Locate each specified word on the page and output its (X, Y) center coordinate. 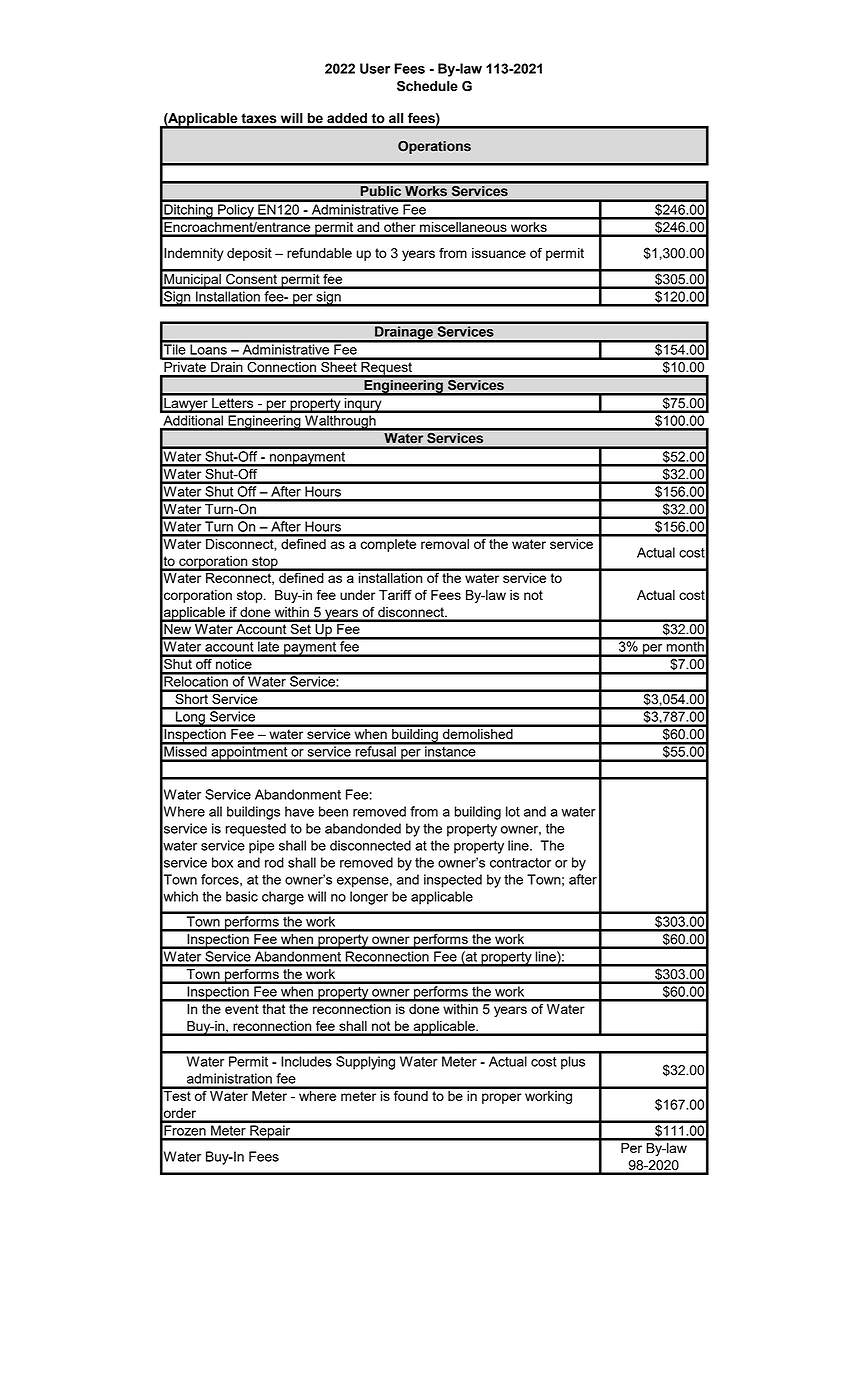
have (299, 811)
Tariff (395, 594)
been (333, 811)
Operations (434, 147)
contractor (520, 863)
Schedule (427, 86)
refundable (319, 252)
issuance (499, 253)
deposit (249, 254)
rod (274, 862)
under (357, 595)
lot (513, 811)
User (375, 68)
